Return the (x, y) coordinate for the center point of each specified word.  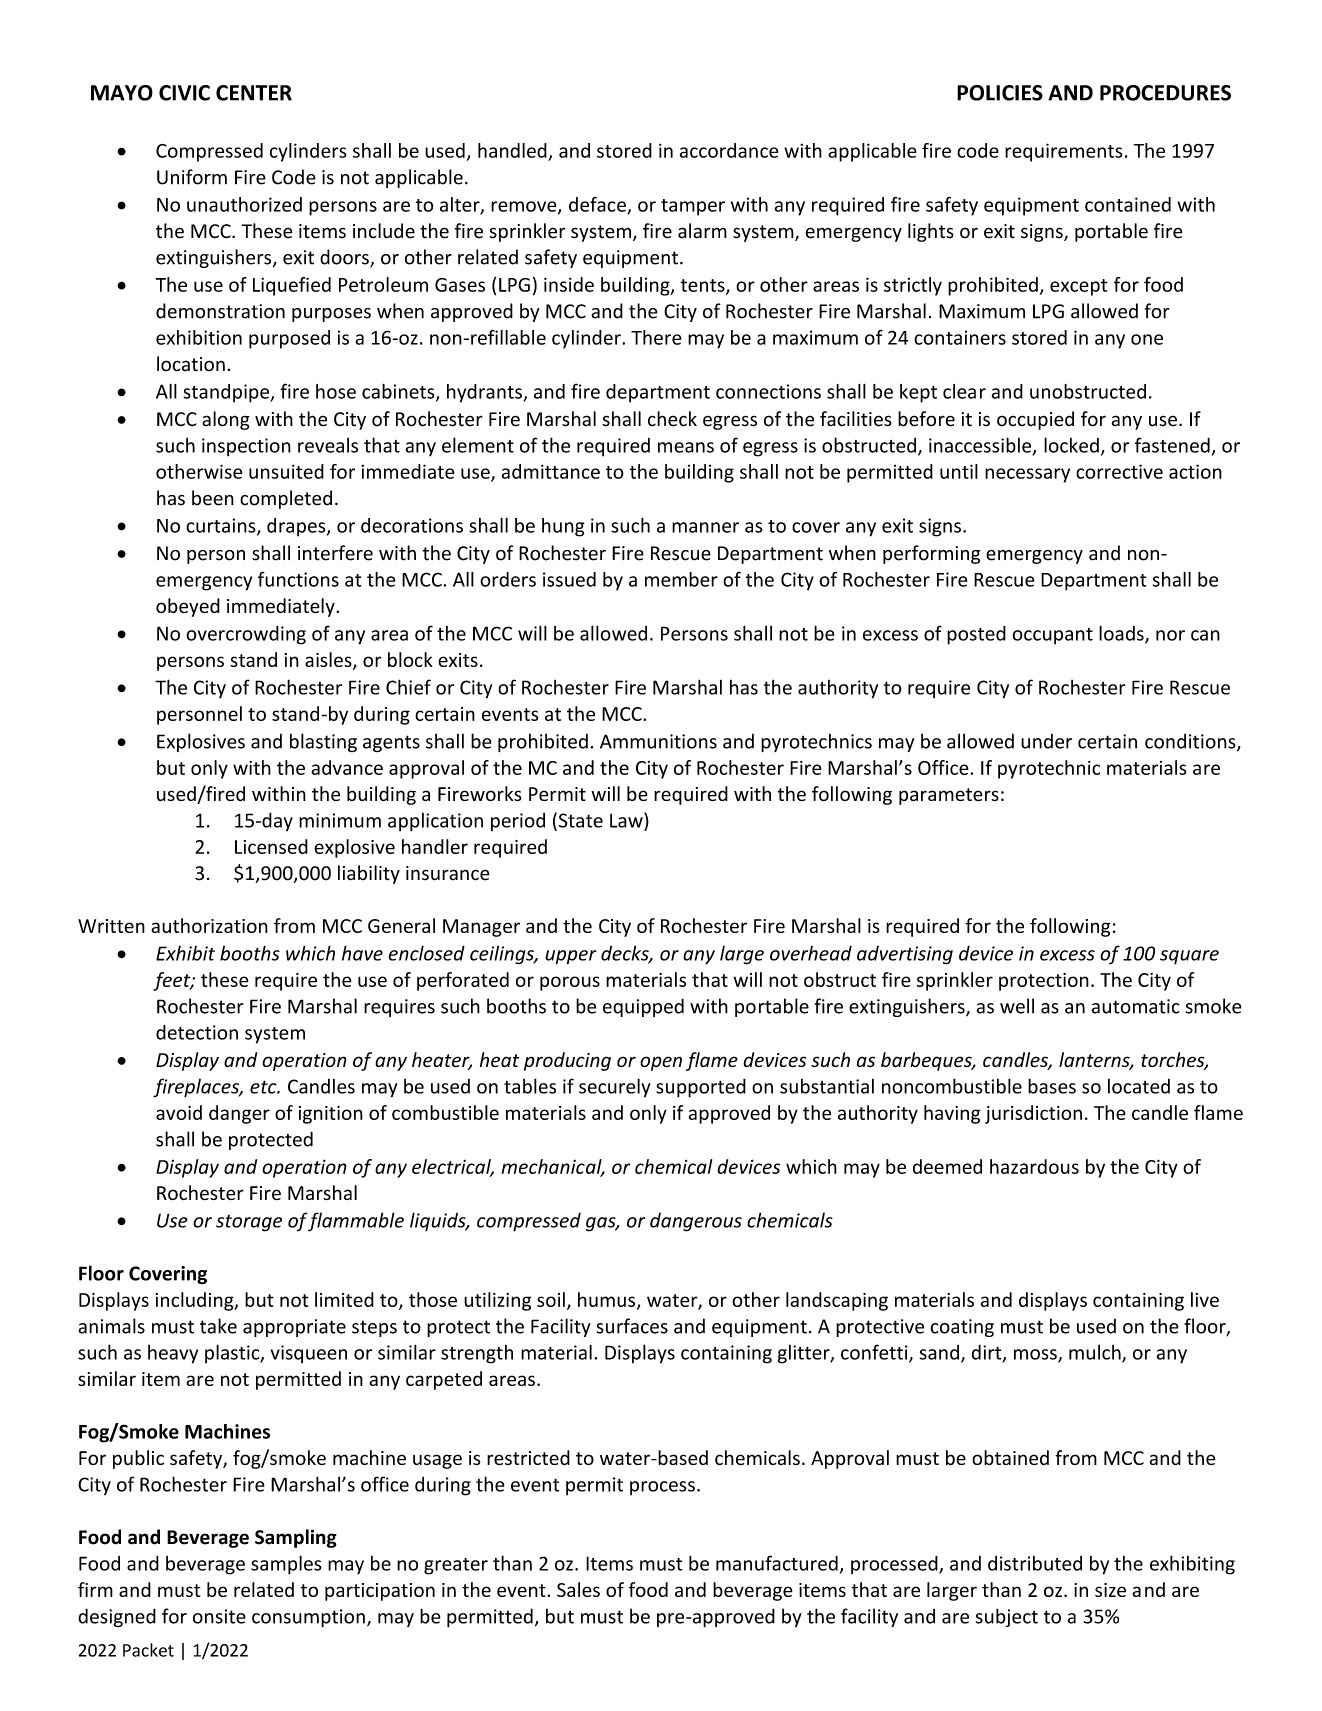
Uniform (192, 177)
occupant (1052, 636)
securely (615, 1088)
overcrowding (246, 635)
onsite (219, 1616)
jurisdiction (1033, 1114)
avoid (179, 1112)
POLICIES (1000, 93)
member (681, 579)
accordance (729, 150)
